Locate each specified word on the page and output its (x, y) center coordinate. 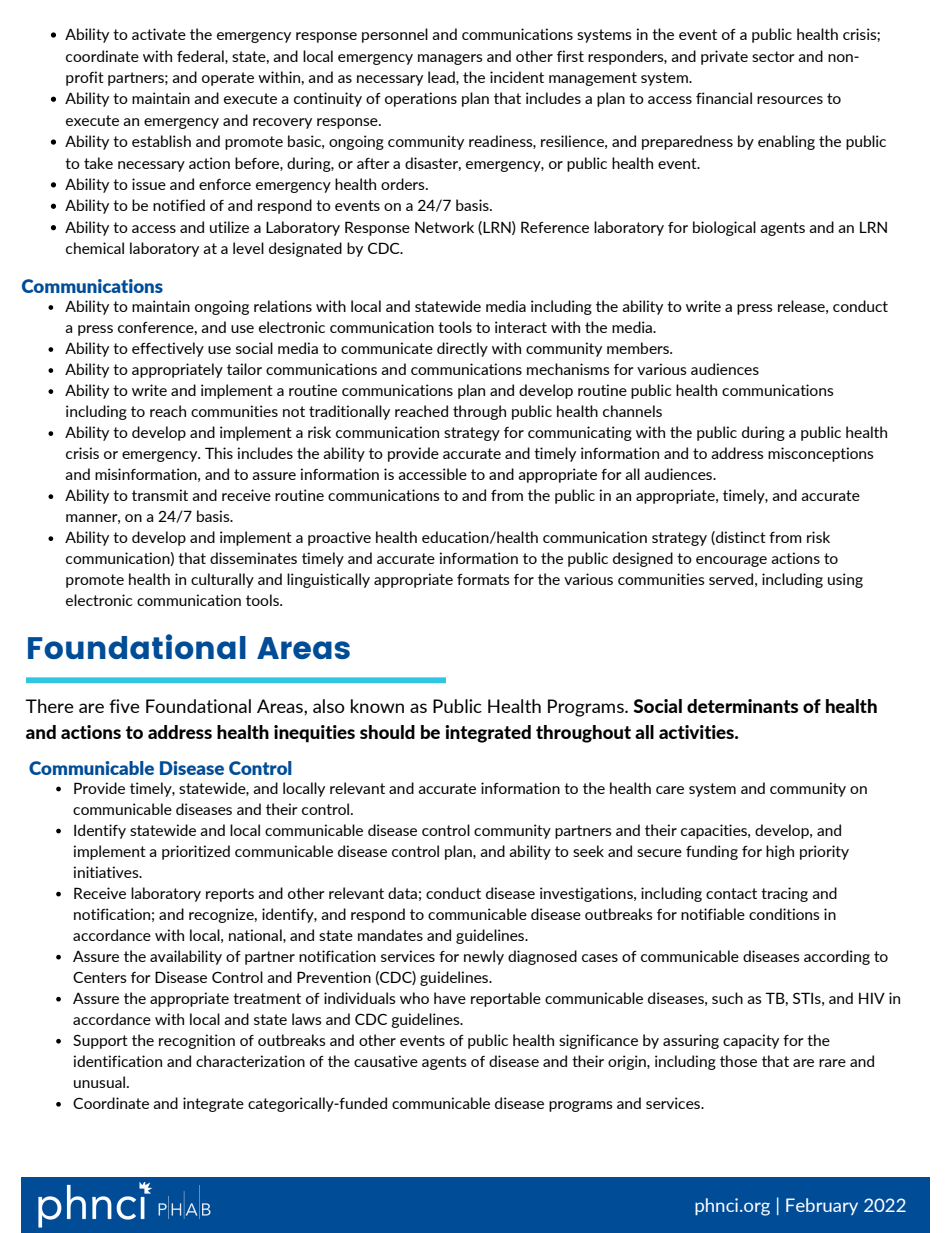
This (219, 453)
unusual (99, 1082)
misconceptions (821, 454)
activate (159, 34)
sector (773, 56)
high (780, 852)
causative (386, 1061)
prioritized (196, 852)
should (387, 732)
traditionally (349, 412)
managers (450, 59)
